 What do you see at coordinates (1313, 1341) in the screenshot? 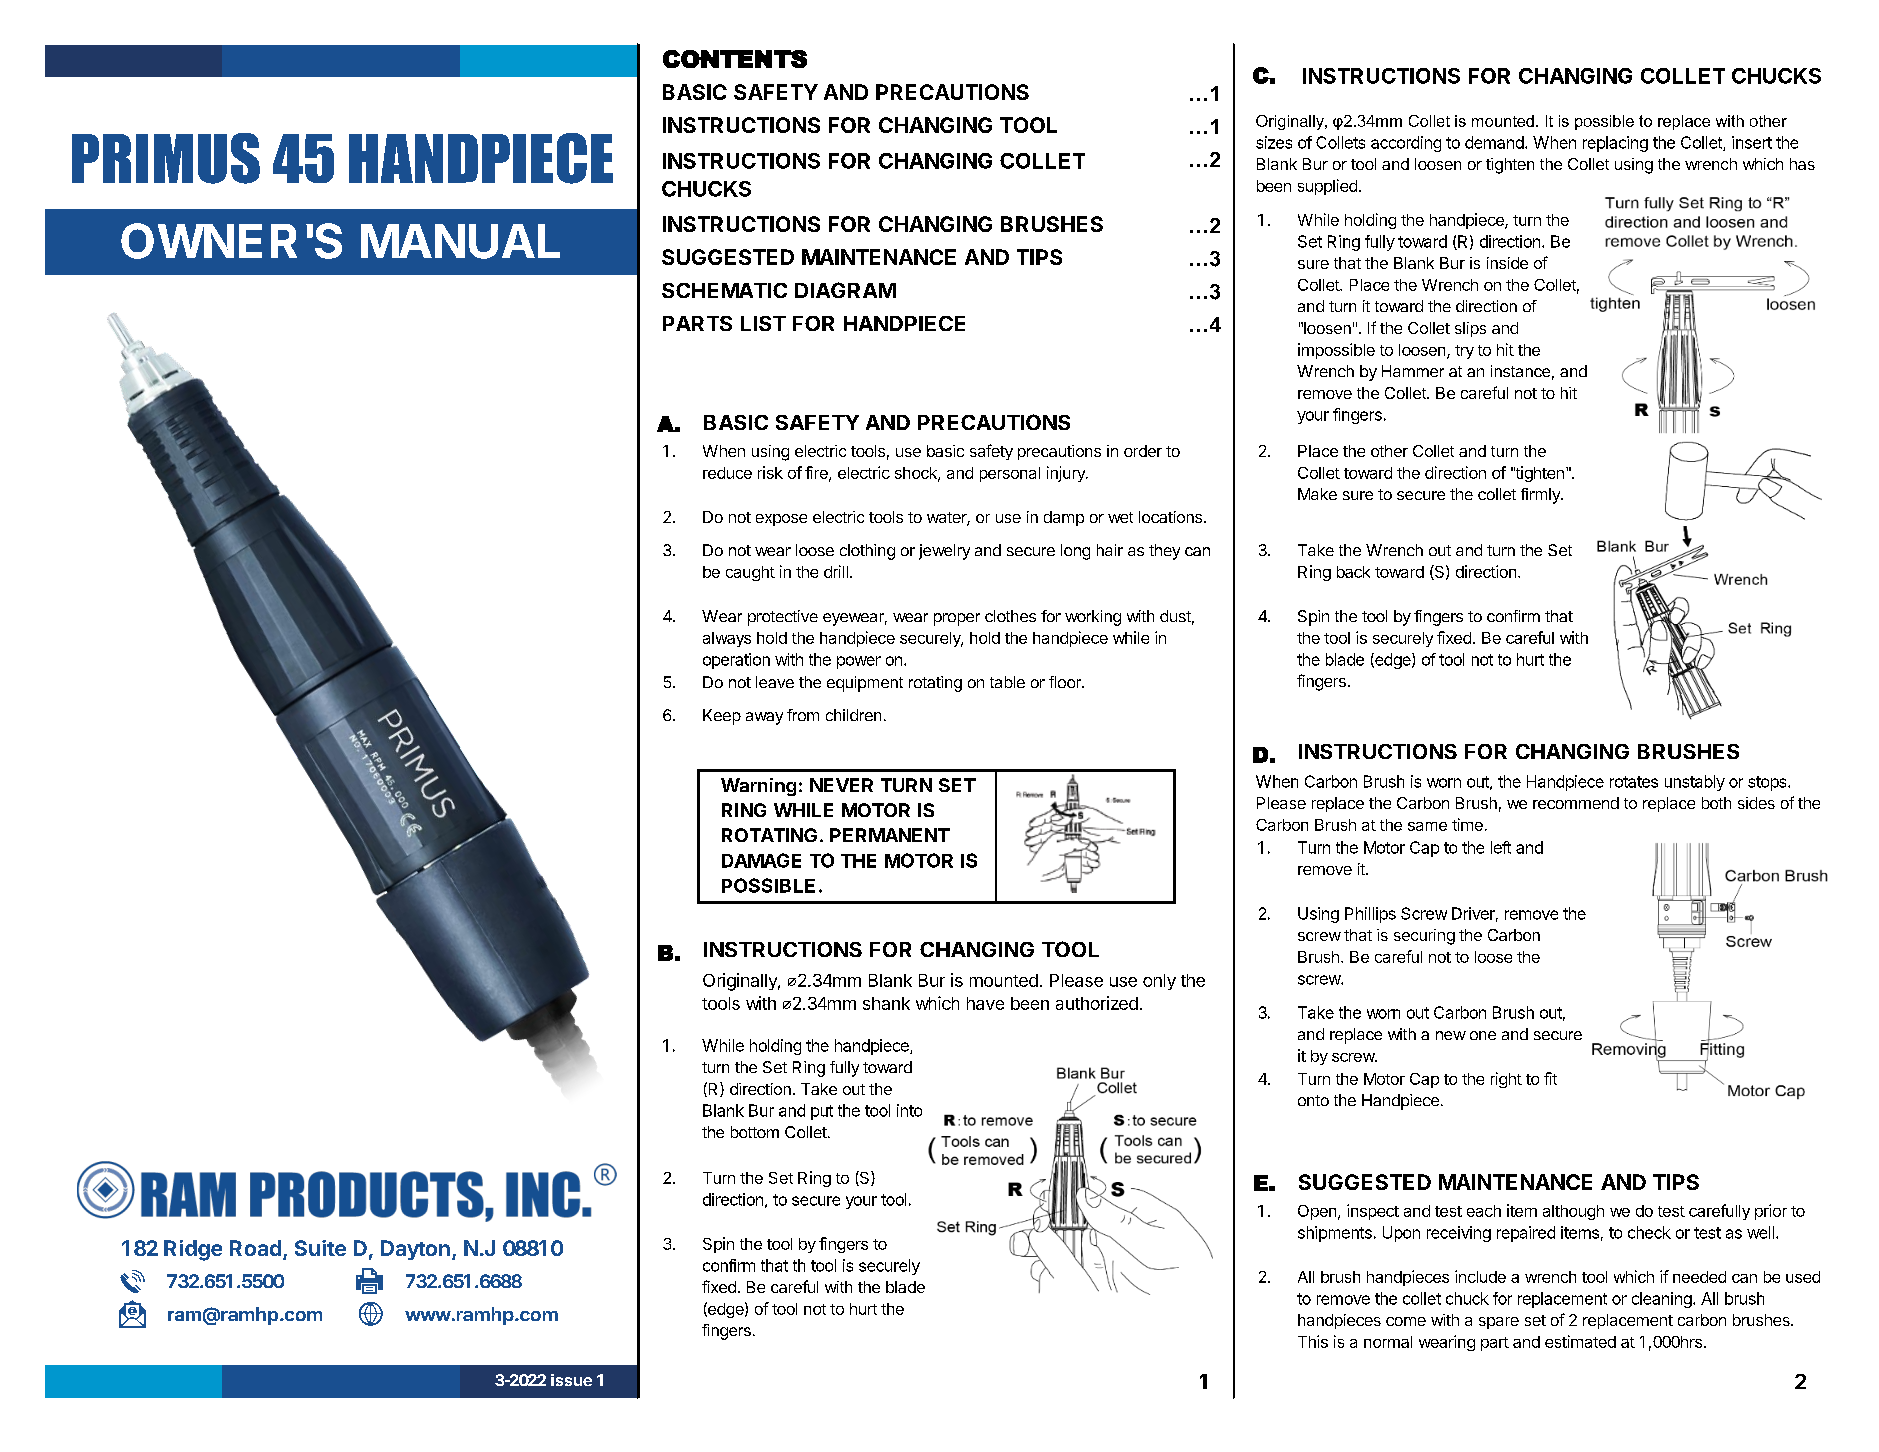
I see `This` at bounding box center [1313, 1341].
